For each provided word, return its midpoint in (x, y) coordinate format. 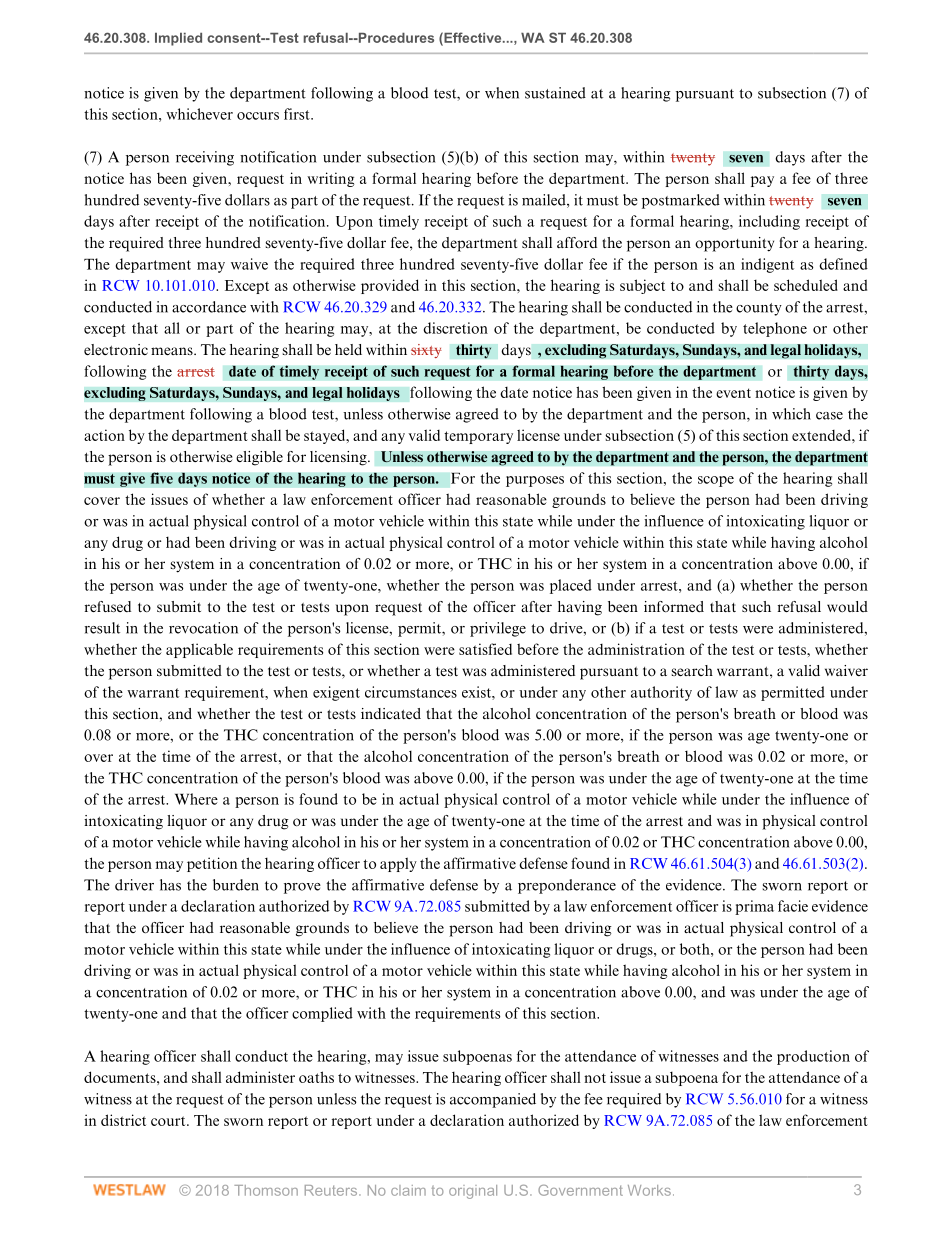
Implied (178, 39)
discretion (456, 328)
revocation (203, 628)
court (169, 1121)
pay (762, 181)
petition (212, 864)
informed (674, 607)
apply (398, 864)
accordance (209, 307)
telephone (775, 329)
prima (754, 907)
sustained (555, 93)
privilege (498, 629)
